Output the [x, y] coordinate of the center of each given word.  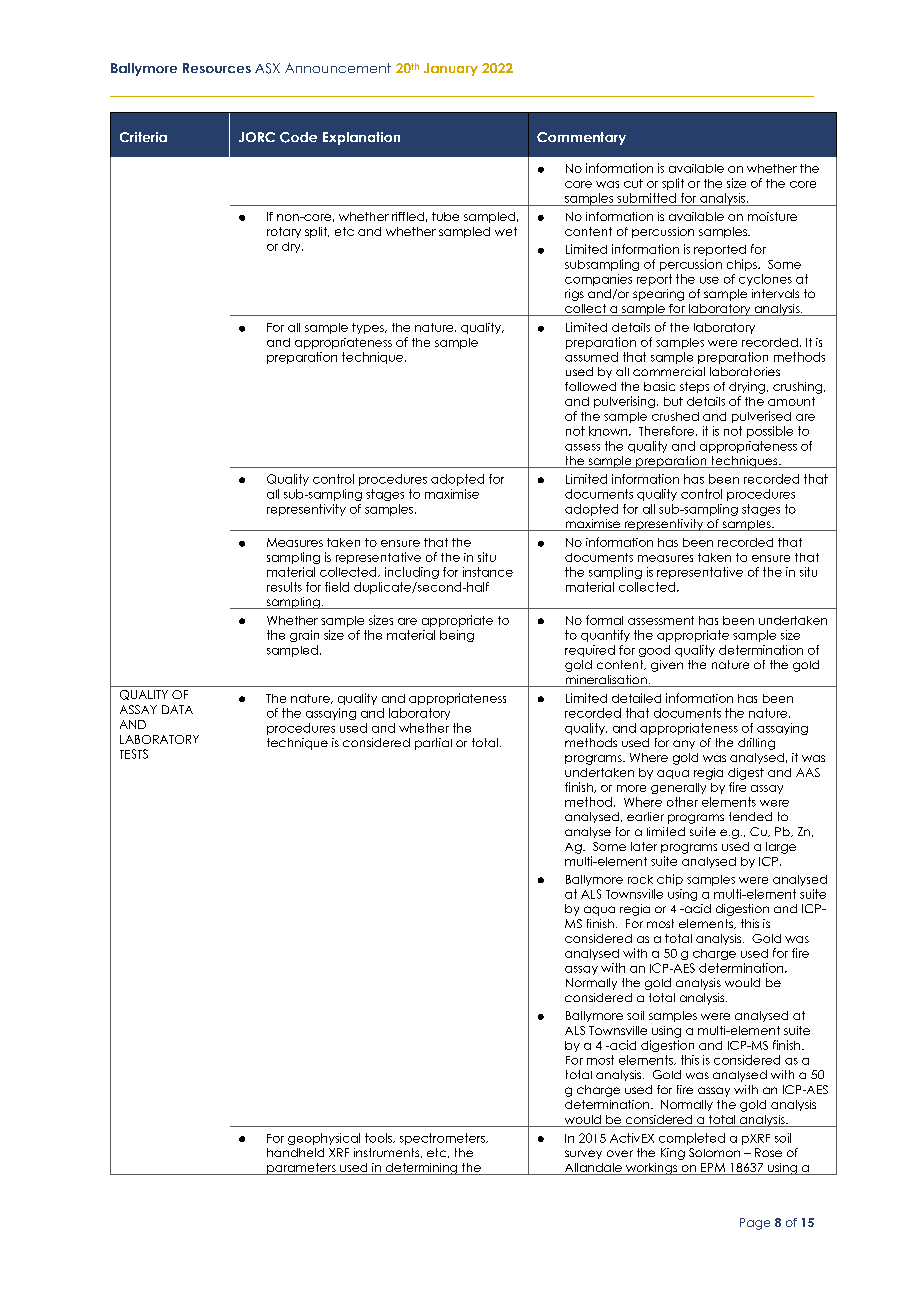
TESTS [134, 754]
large [781, 848]
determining [422, 1169]
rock [640, 879]
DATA [177, 709]
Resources [217, 68]
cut [633, 183]
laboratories [745, 371]
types [369, 328]
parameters [301, 1169]
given [667, 666]
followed [590, 386]
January [451, 69]
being [457, 636]
